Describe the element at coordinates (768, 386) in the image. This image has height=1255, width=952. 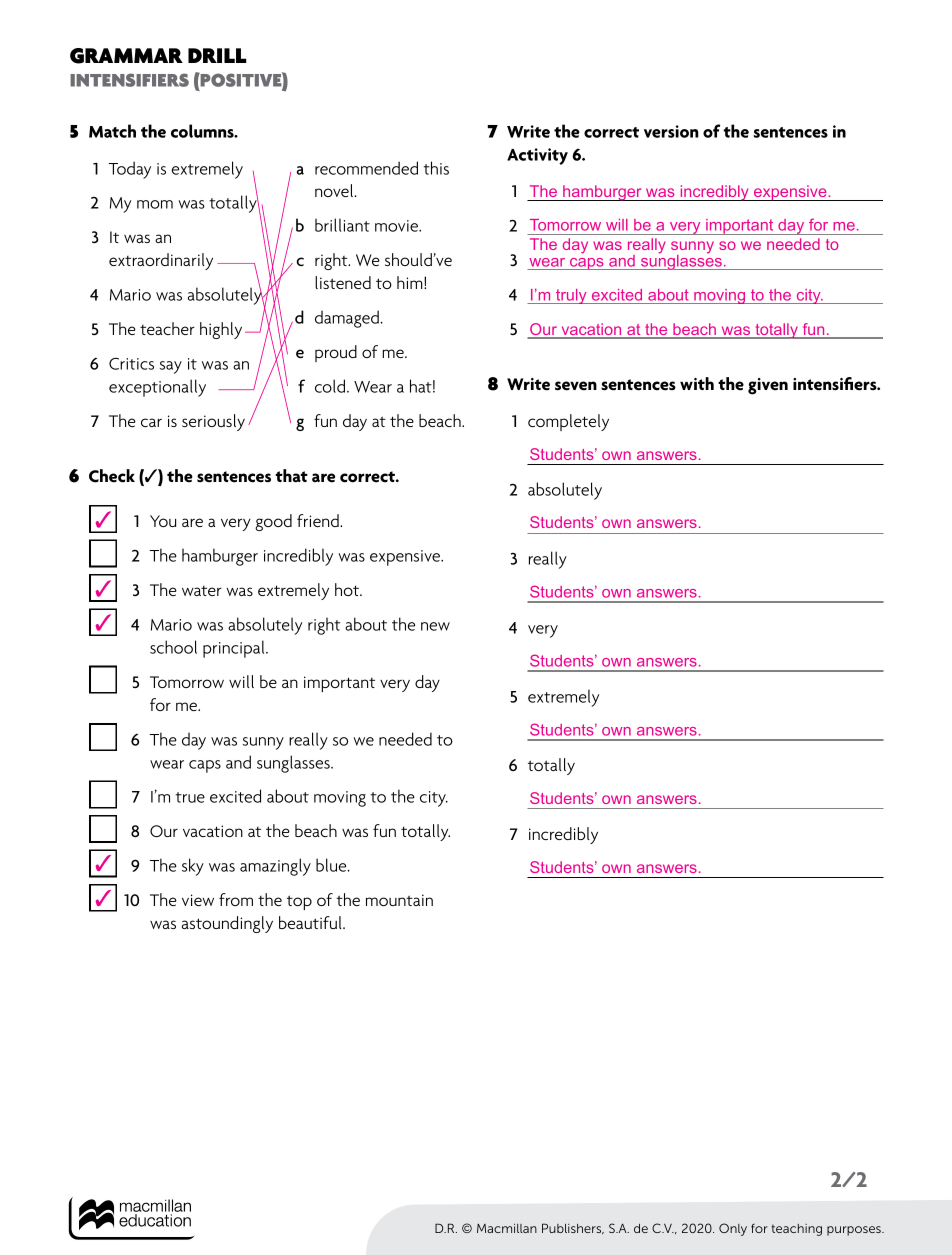
I see `given` at that location.
